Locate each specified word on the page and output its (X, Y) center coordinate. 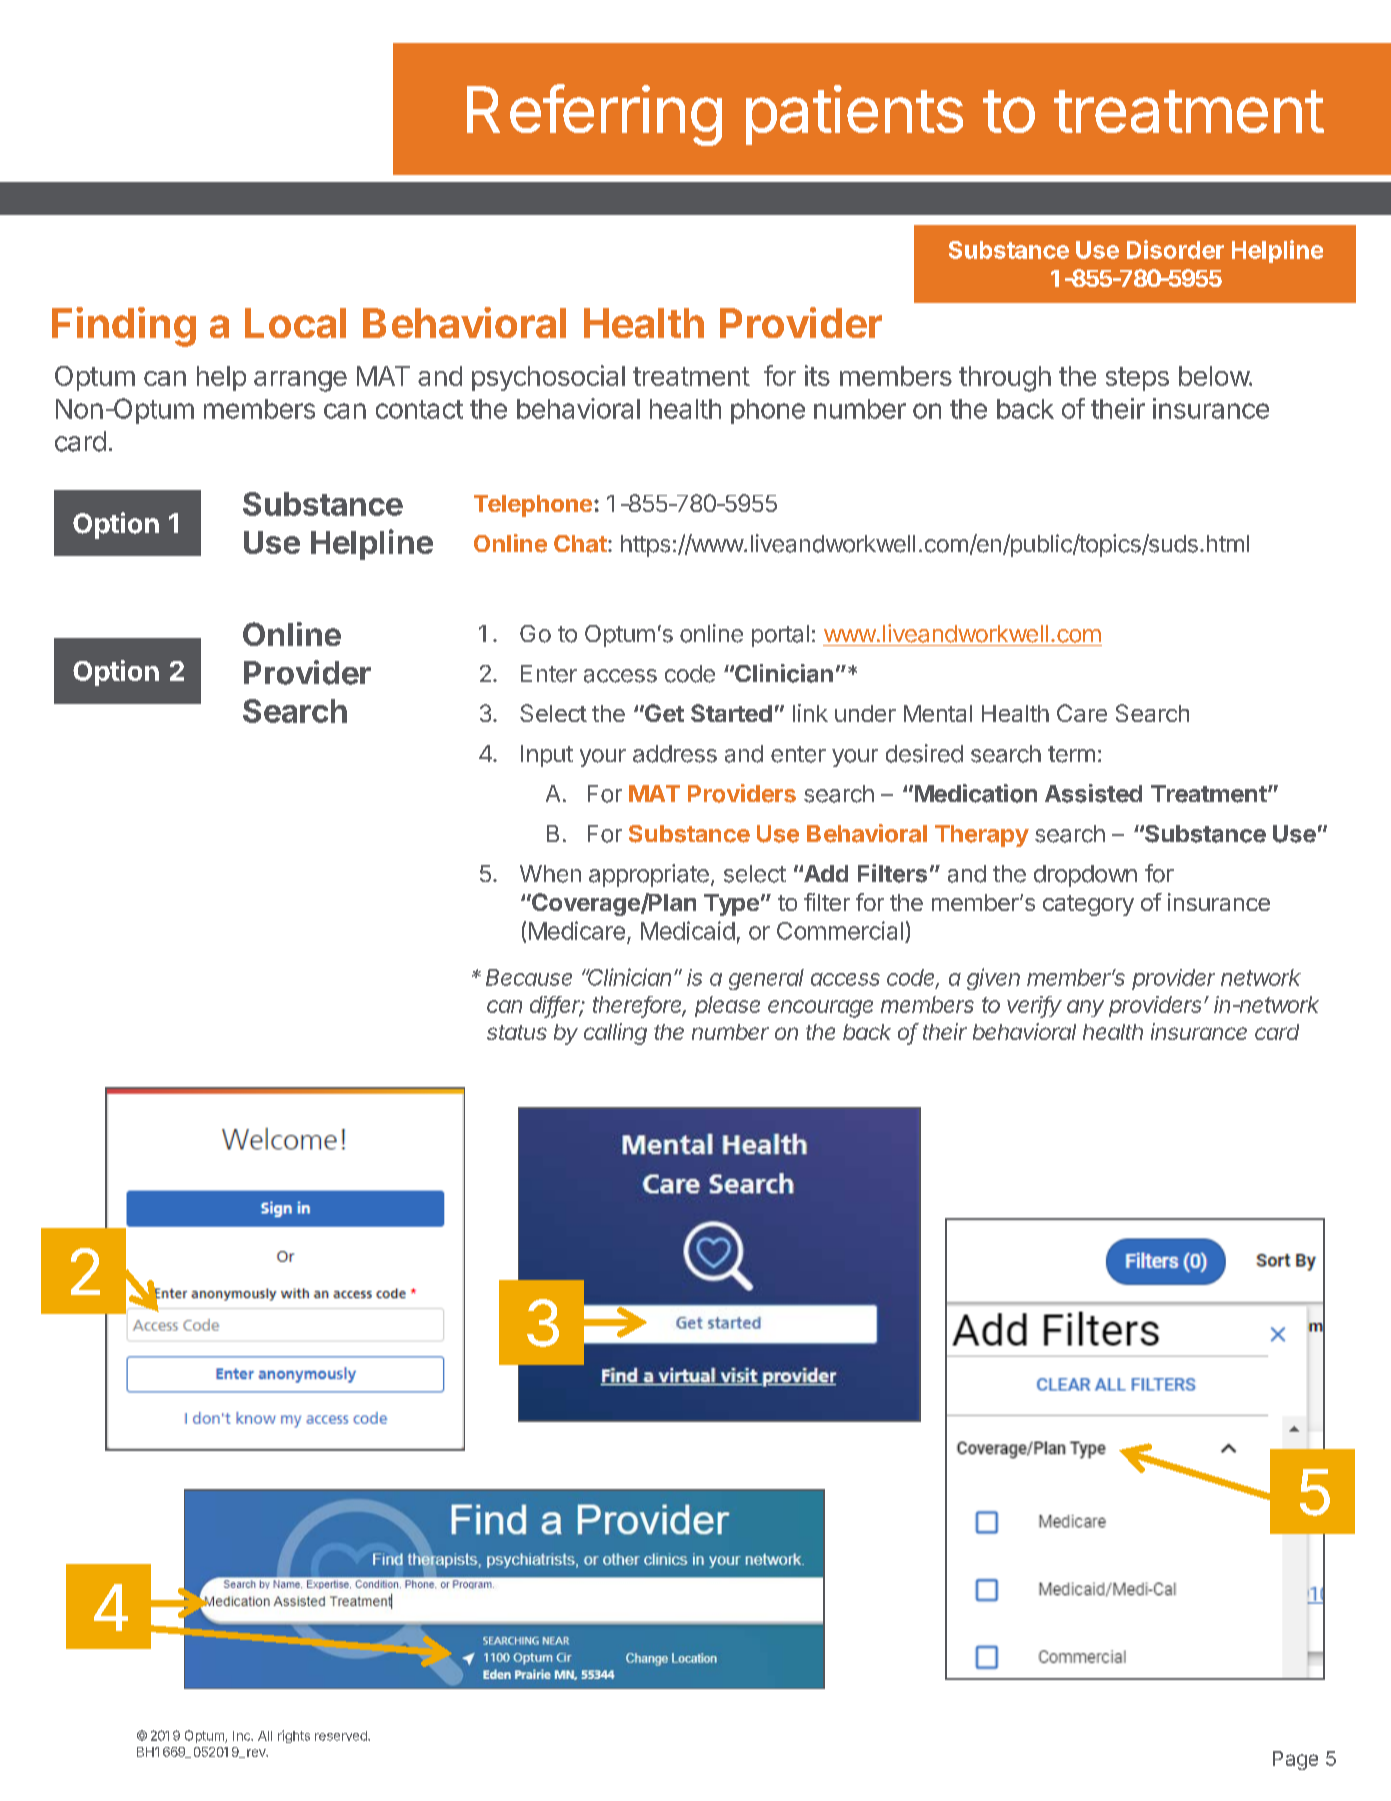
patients (854, 115)
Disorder (1175, 249)
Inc (243, 1736)
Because (529, 977)
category (1088, 905)
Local (295, 323)
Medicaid (688, 930)
